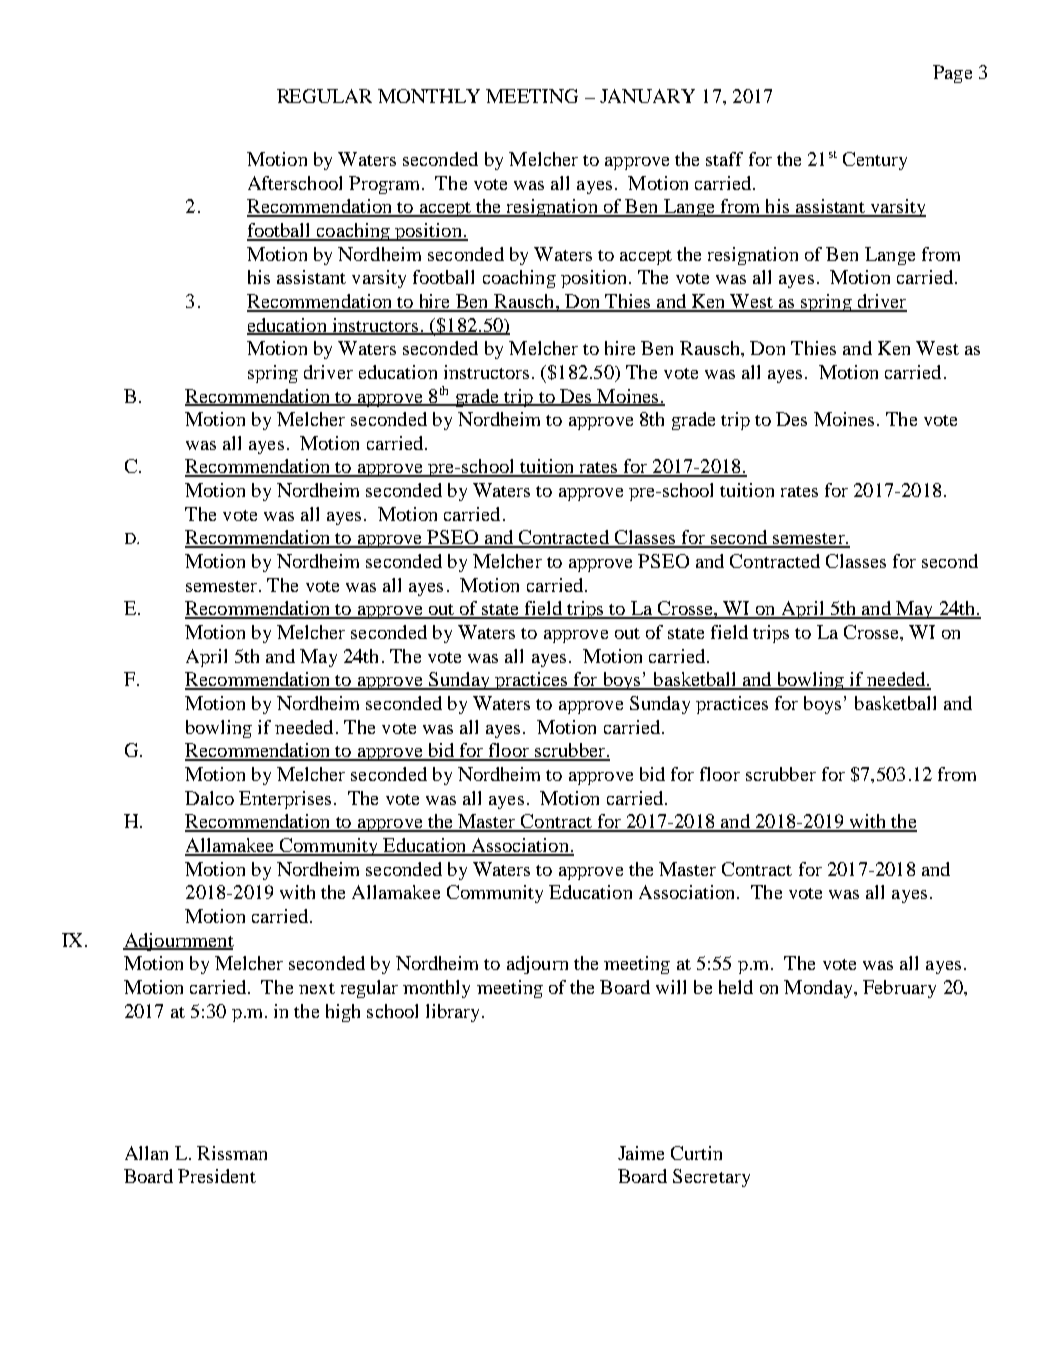  Describe the element at coordinates (875, 161) in the page. I see `Century` at that location.
